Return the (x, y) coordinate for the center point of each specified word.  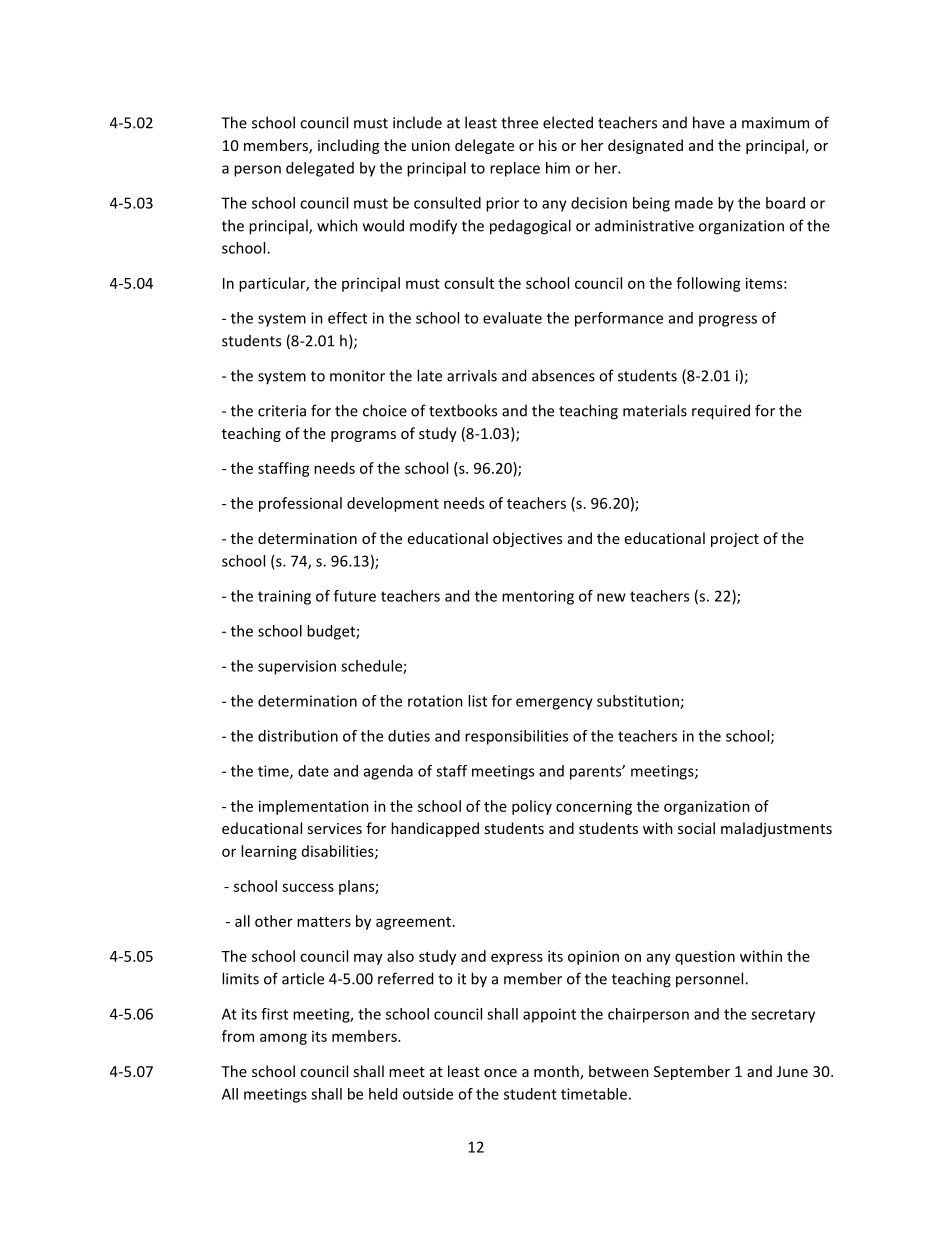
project (735, 540)
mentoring (538, 597)
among (283, 1039)
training (284, 597)
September (692, 1072)
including (348, 146)
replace (515, 169)
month (557, 1072)
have (709, 122)
